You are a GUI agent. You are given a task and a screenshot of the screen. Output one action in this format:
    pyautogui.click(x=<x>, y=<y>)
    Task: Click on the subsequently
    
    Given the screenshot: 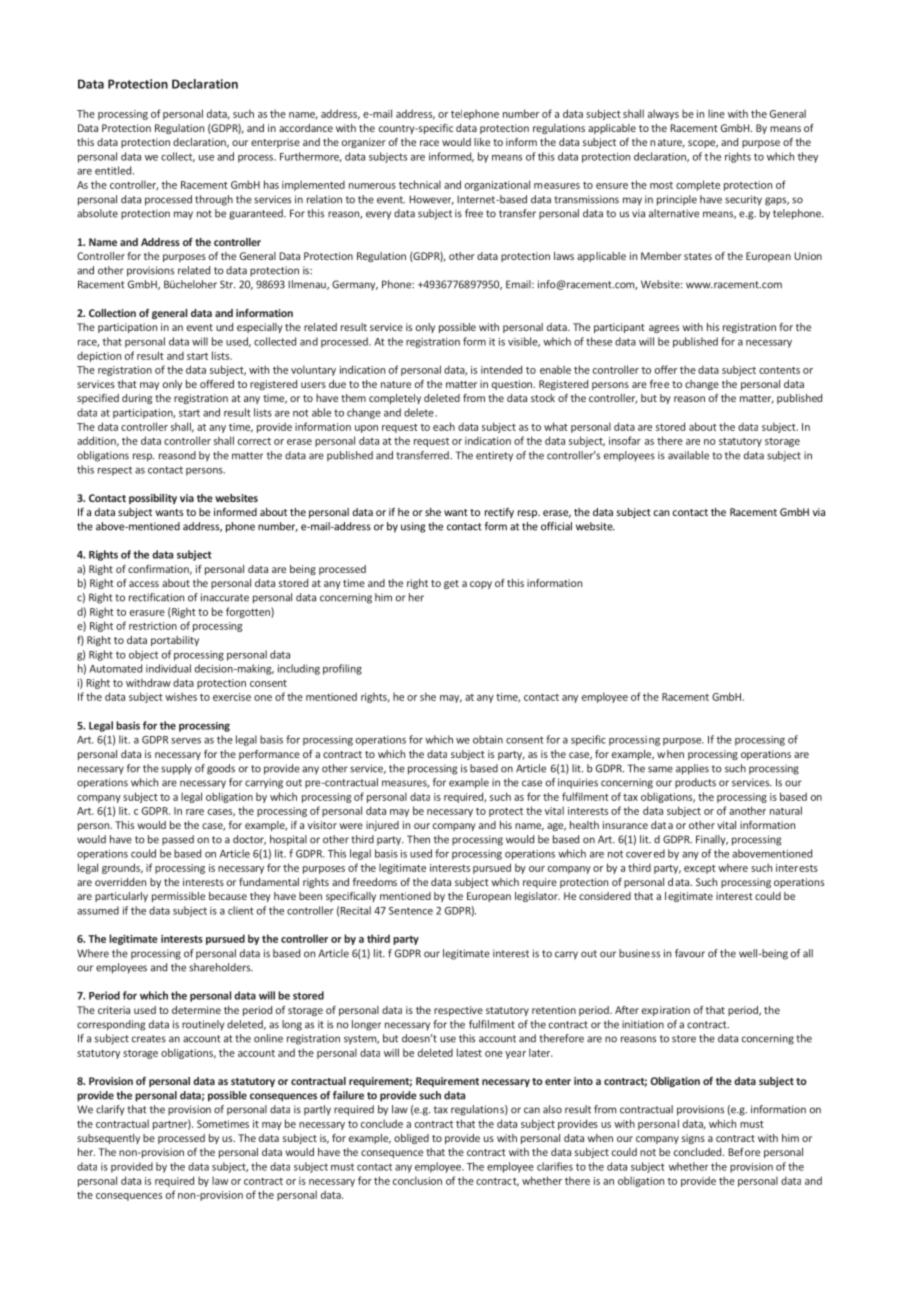 What is the action you would take?
    pyautogui.click(x=108, y=1139)
